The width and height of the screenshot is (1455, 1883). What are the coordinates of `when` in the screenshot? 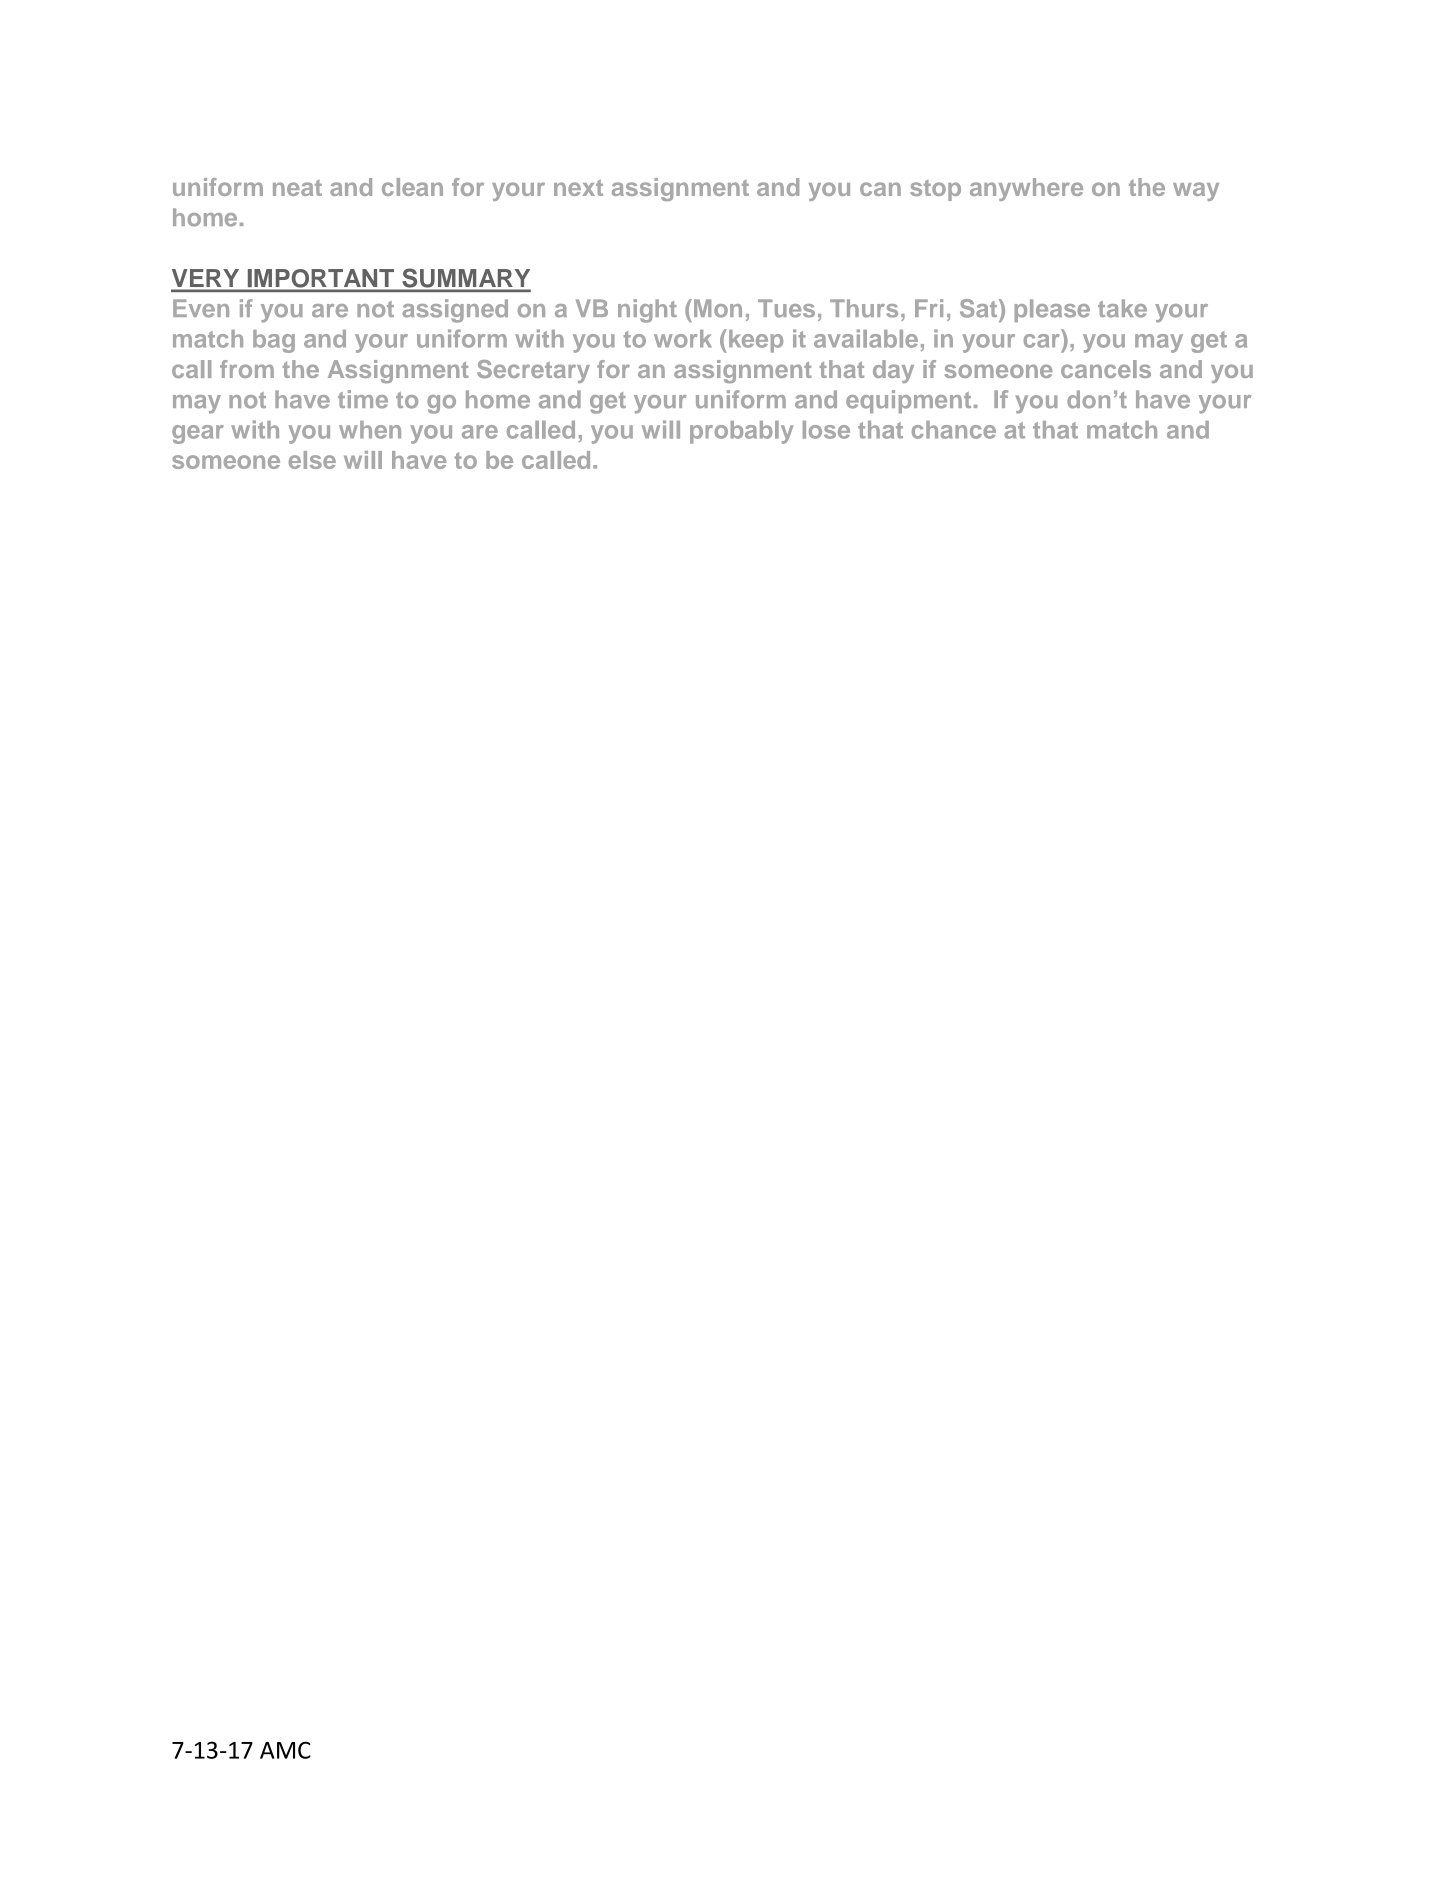 It's located at (370, 430).
